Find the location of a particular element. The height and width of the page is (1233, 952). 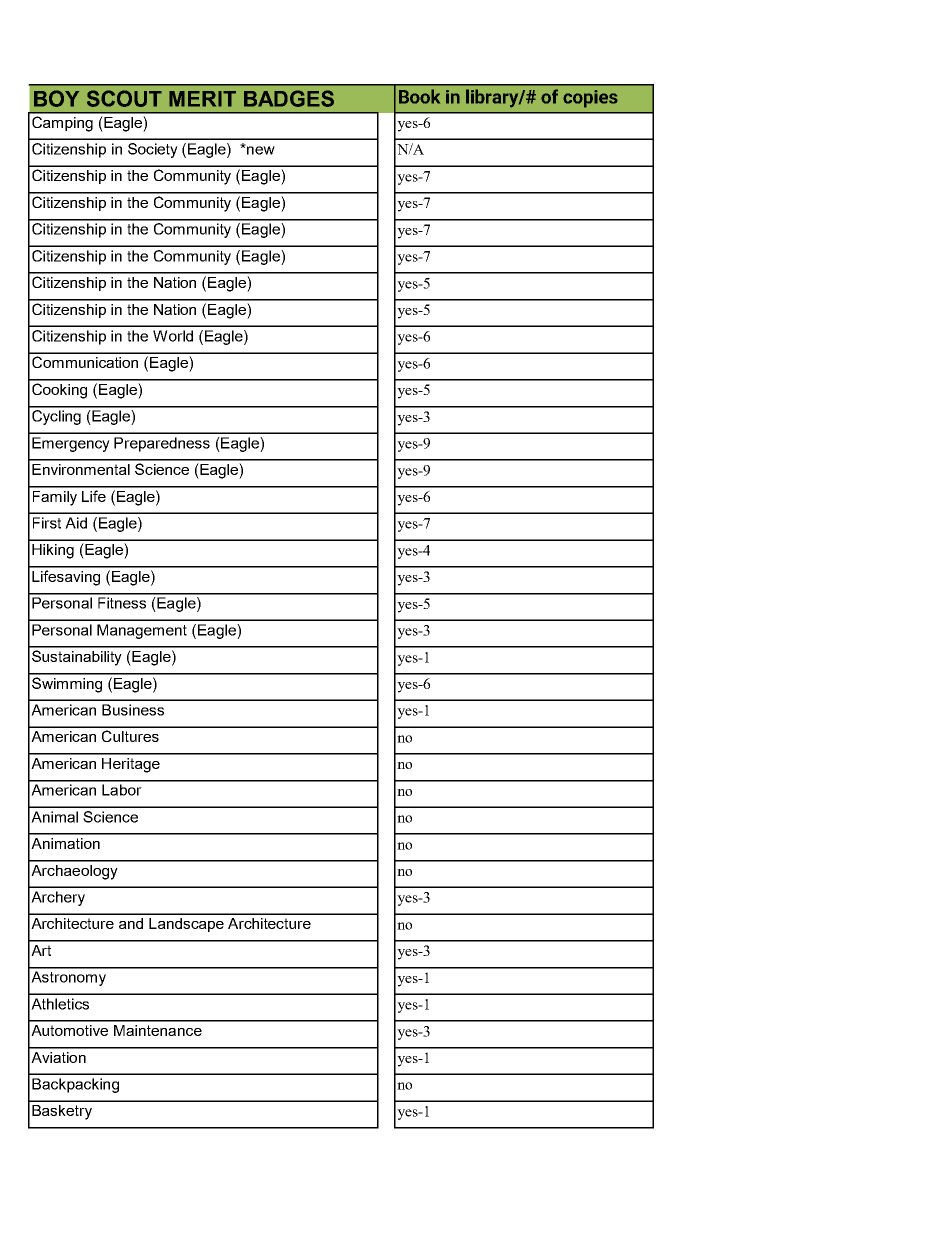

Business is located at coordinates (133, 710).
